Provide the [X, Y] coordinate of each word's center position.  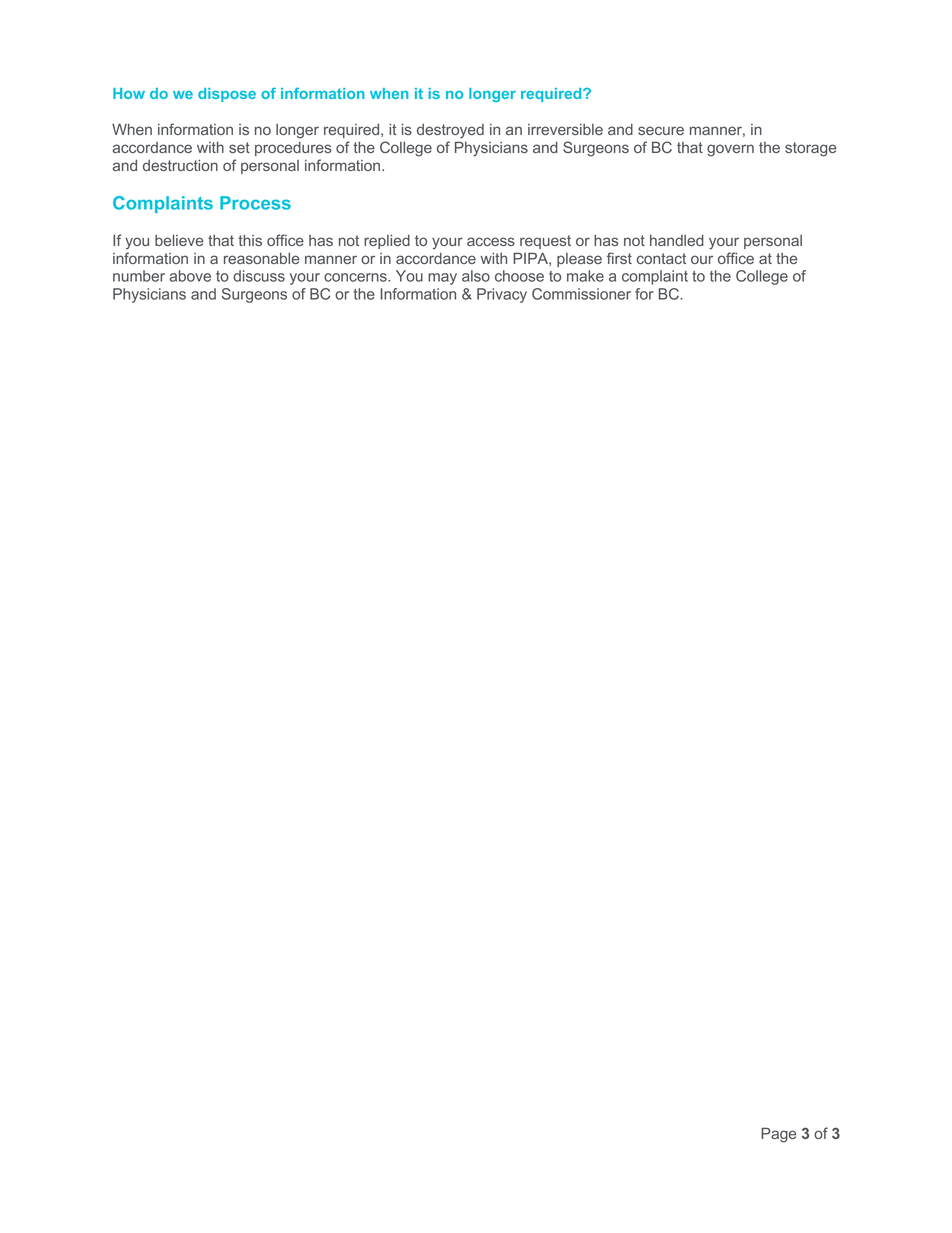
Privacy [502, 295]
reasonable [261, 258]
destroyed [450, 131]
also [476, 276]
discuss [259, 276]
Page [778, 1135]
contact [661, 258]
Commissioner [581, 294]
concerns [356, 277]
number [139, 276]
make [585, 276]
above [190, 276]
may [442, 279]
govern [730, 150]
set [239, 147]
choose [519, 276]
